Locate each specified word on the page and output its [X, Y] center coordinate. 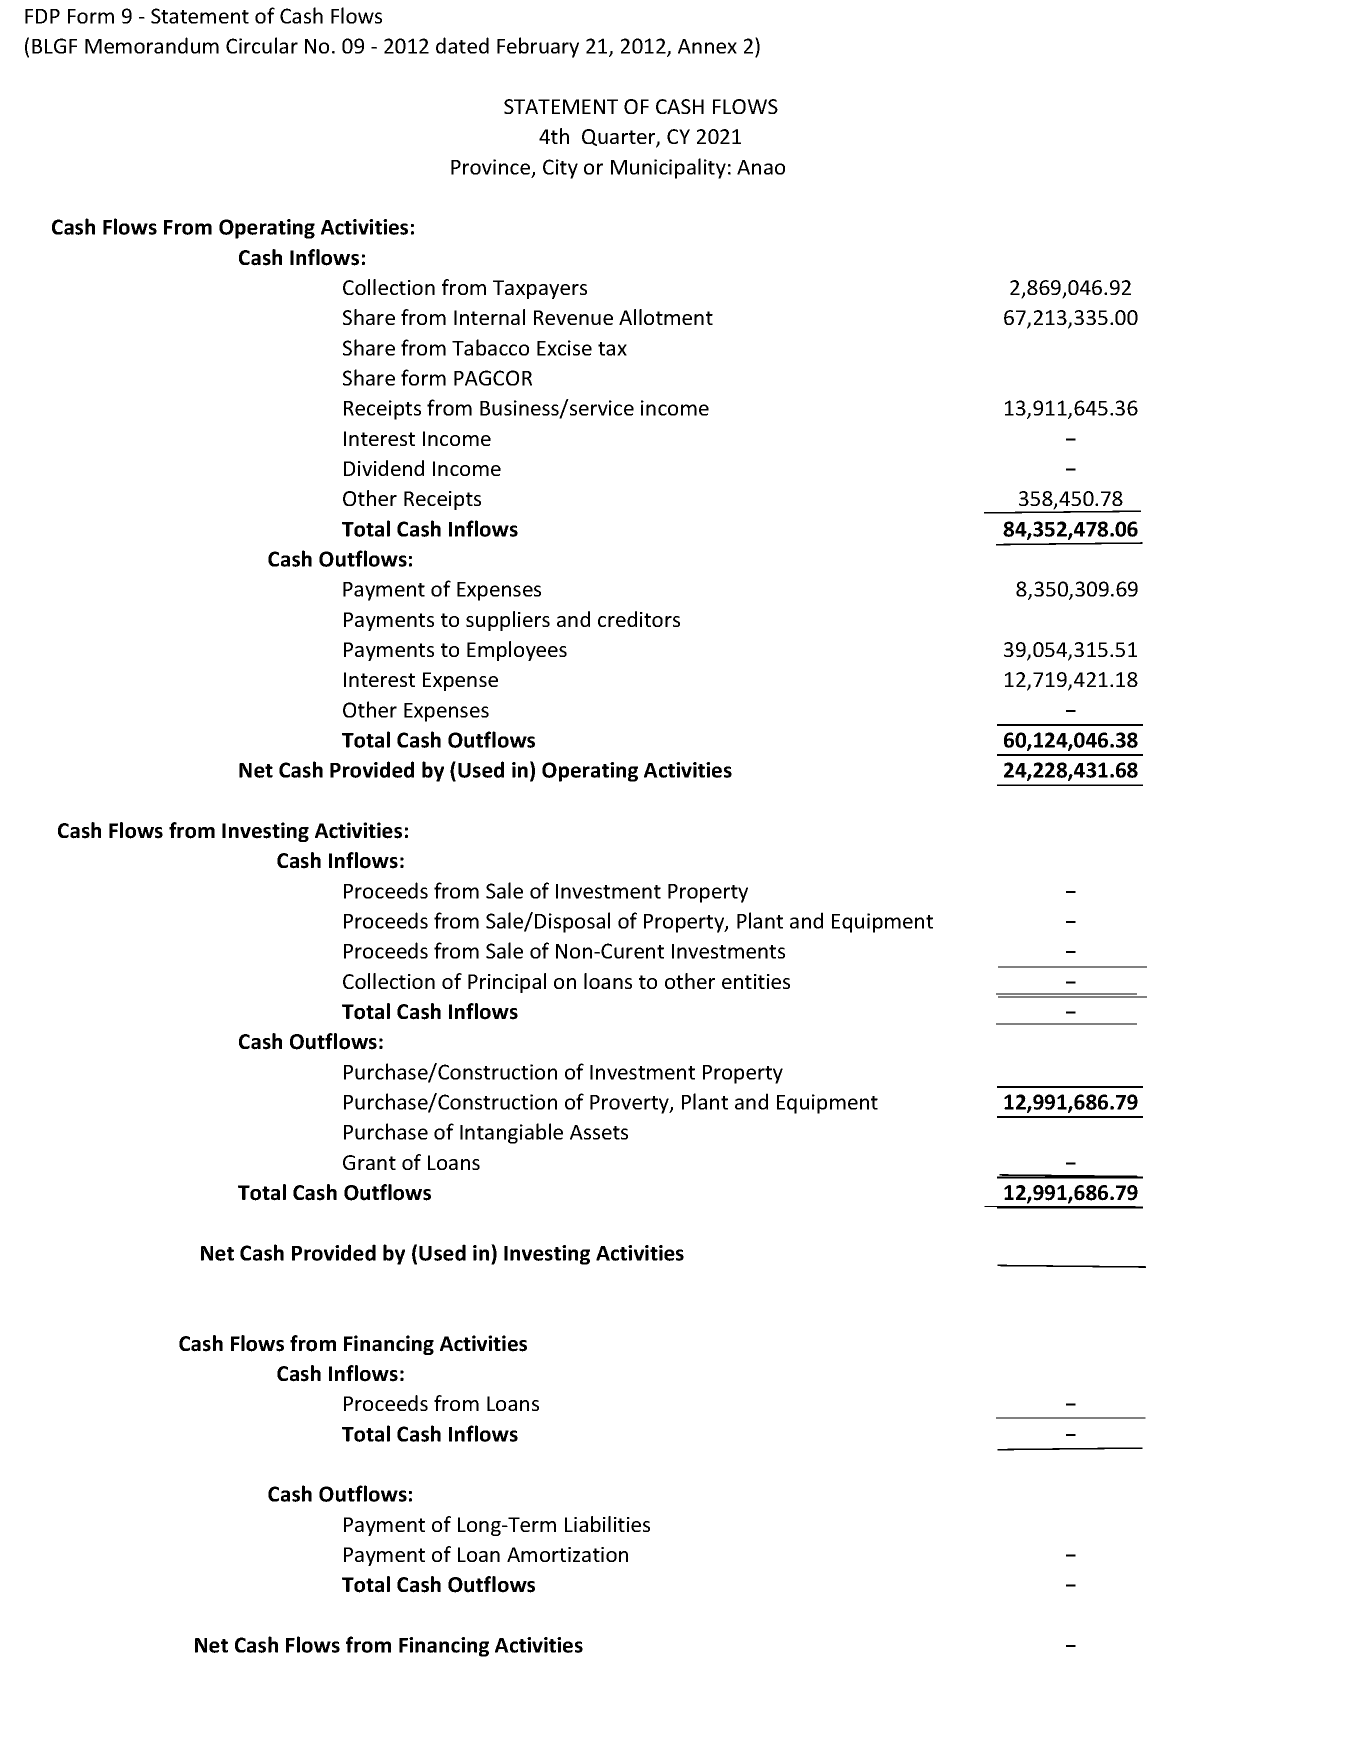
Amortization [567, 1554]
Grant [369, 1162]
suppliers [508, 621]
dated [462, 45]
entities [756, 981]
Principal [507, 983]
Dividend [384, 468]
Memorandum [152, 45]
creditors [639, 619]
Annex [707, 46]
